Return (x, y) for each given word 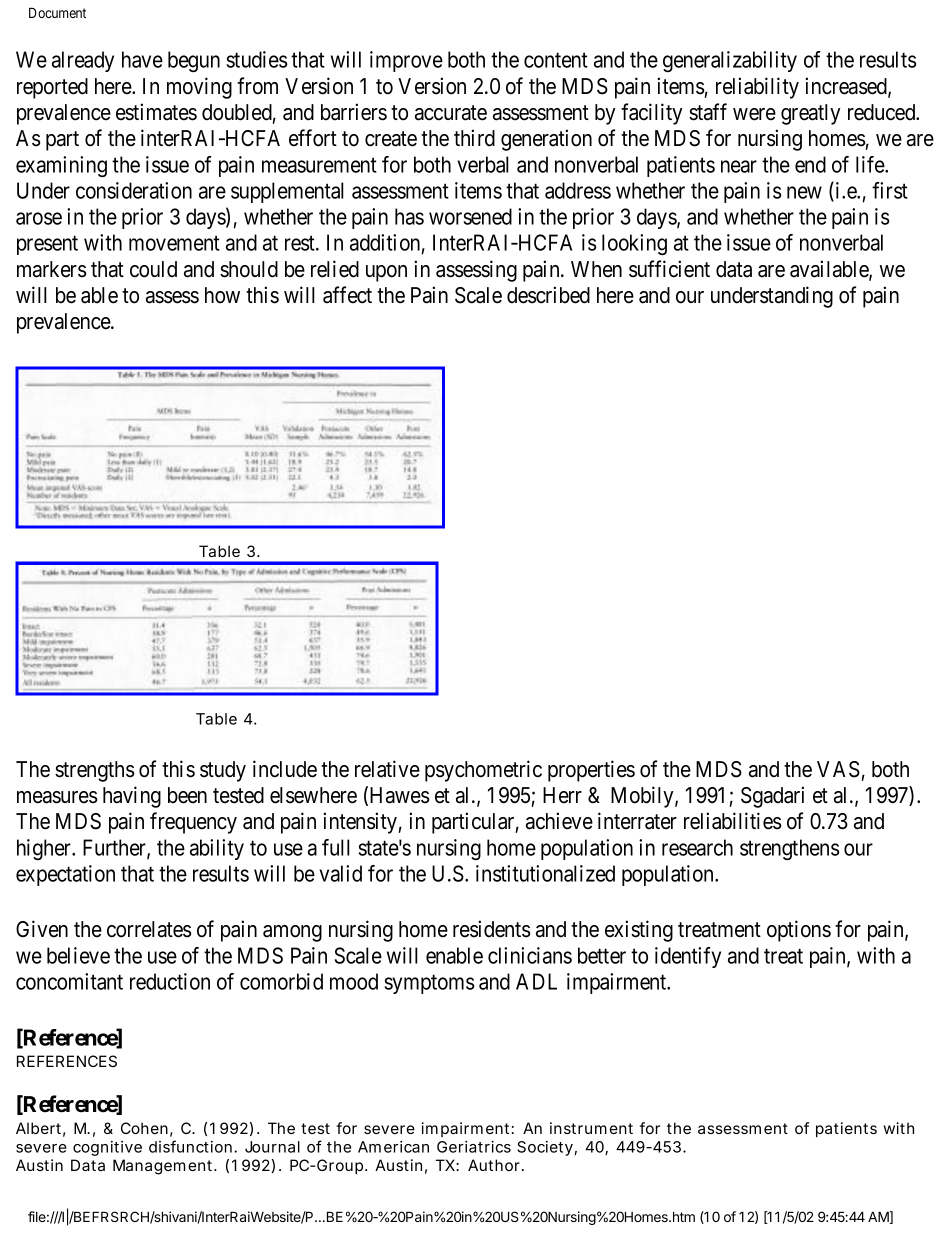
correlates (149, 929)
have (142, 59)
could (153, 269)
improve (406, 61)
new (804, 192)
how (222, 295)
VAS (838, 769)
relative (387, 769)
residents (492, 929)
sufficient (669, 269)
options (799, 931)
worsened (470, 216)
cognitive (107, 1148)
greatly (810, 114)
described (548, 295)
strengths (95, 771)
